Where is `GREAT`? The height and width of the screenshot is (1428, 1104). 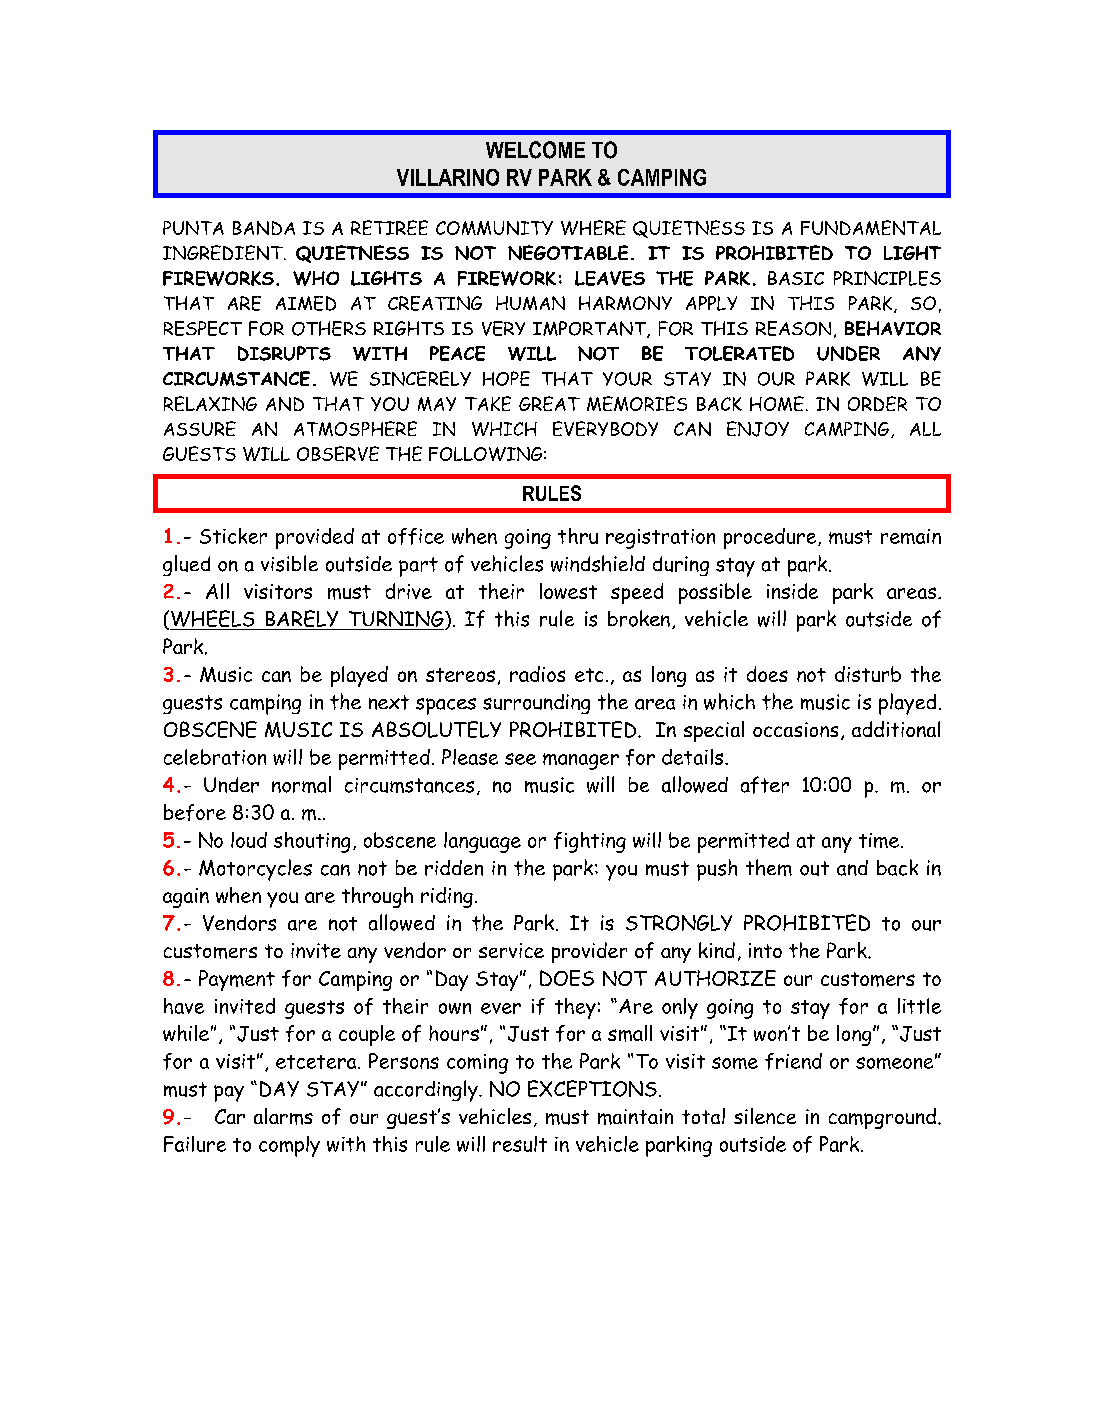
GREAT is located at coordinates (549, 403).
